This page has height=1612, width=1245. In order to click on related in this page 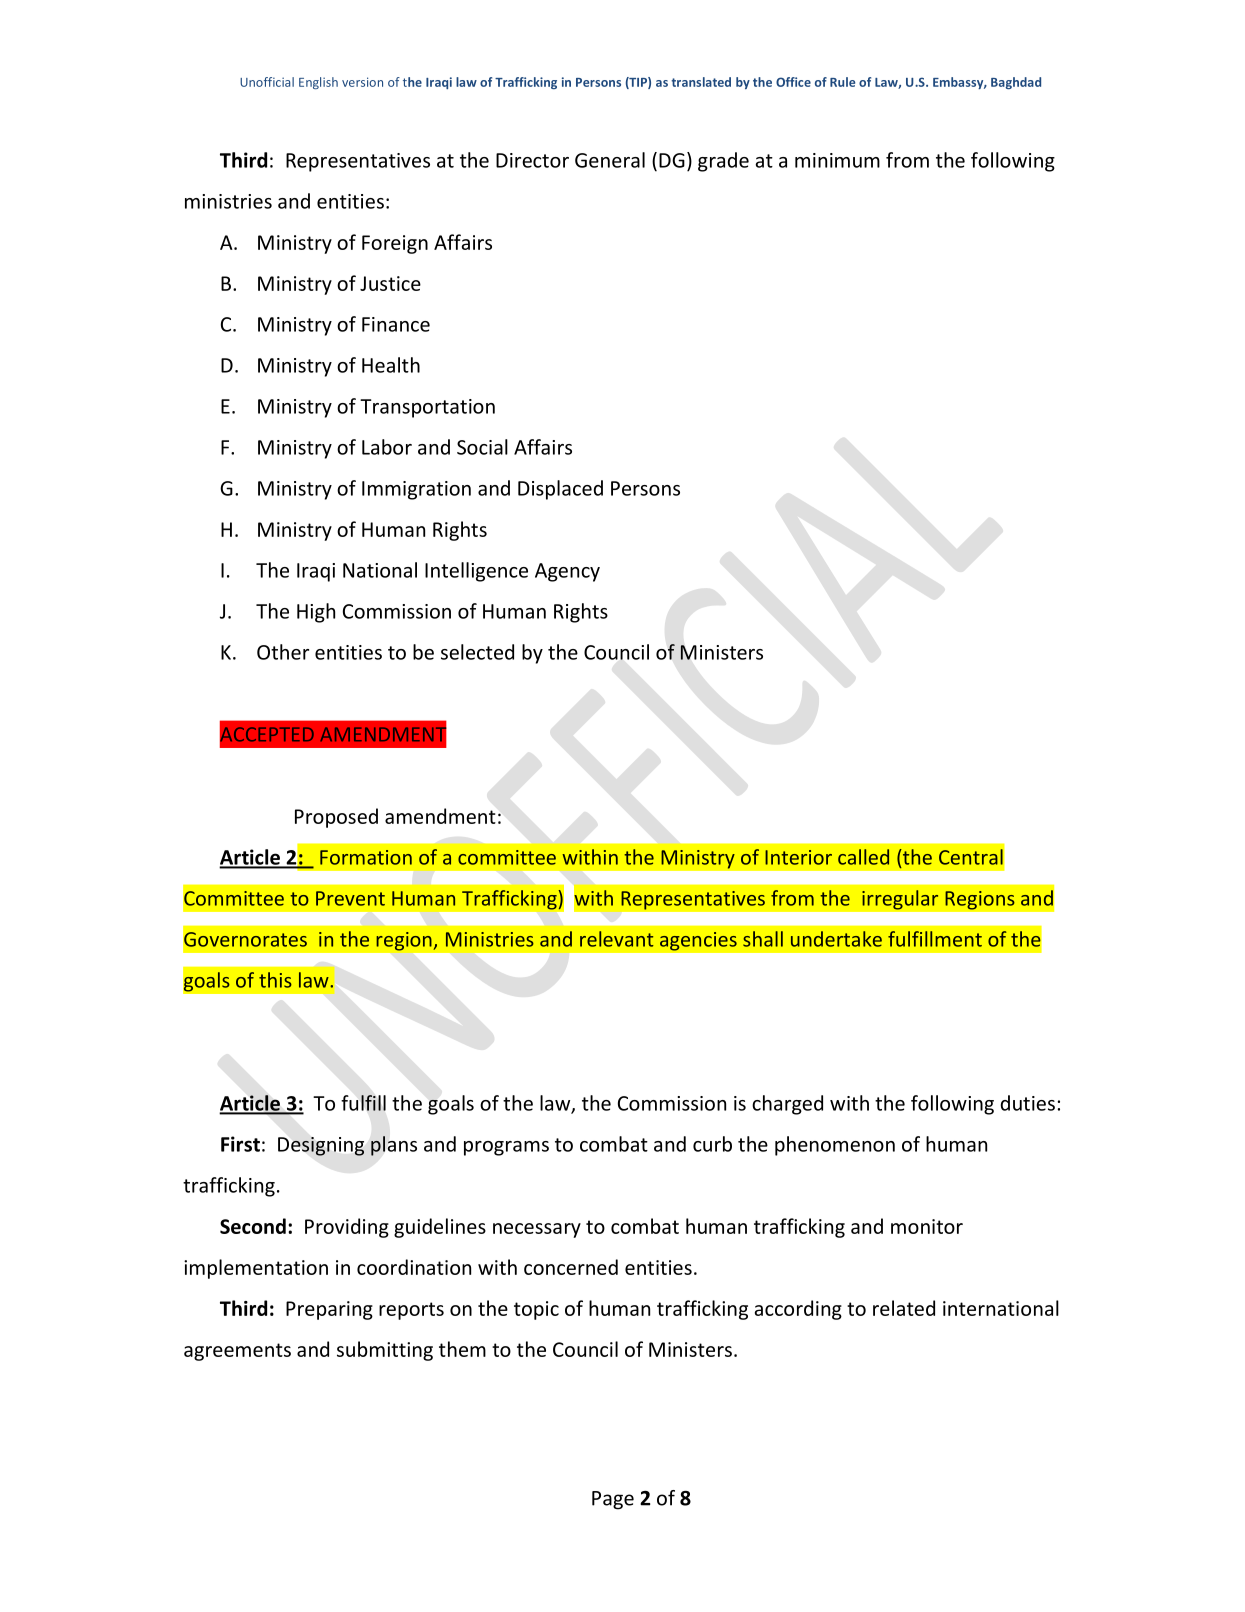, I will do `click(904, 1308)`.
